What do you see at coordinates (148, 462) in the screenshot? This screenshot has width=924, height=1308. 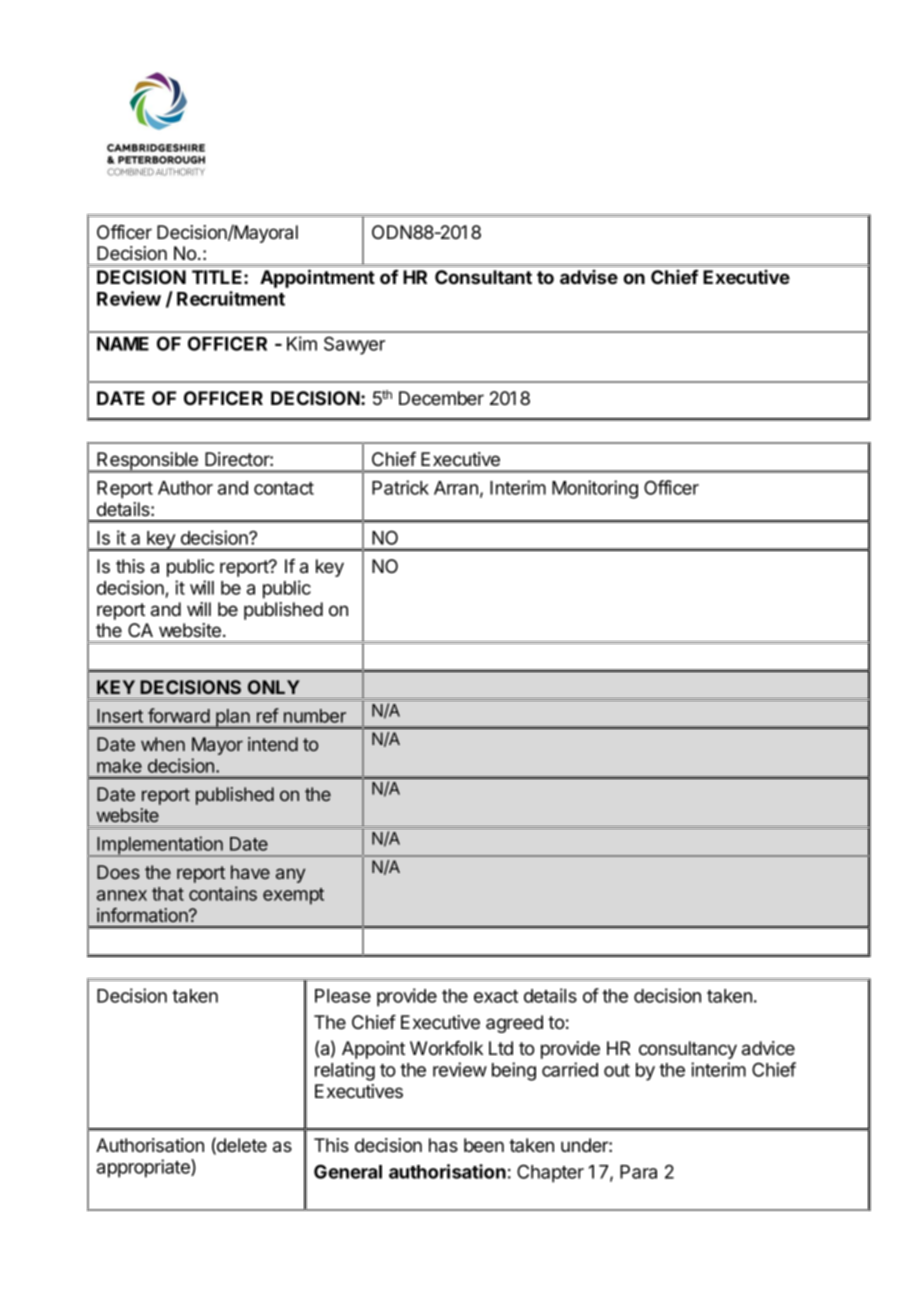 I see `Responsible` at bounding box center [148, 462].
